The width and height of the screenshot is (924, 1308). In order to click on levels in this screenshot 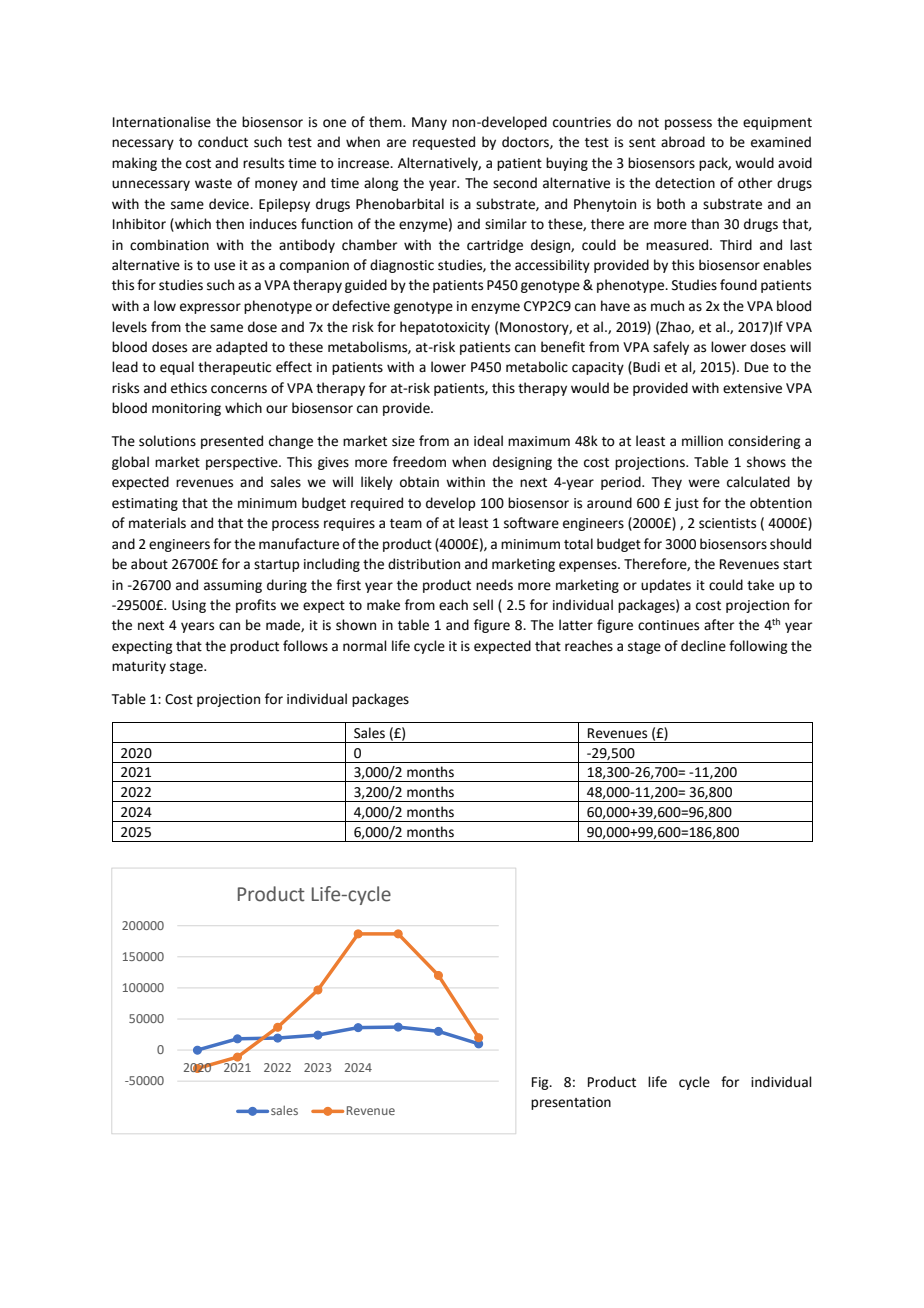, I will do `click(129, 327)`.
